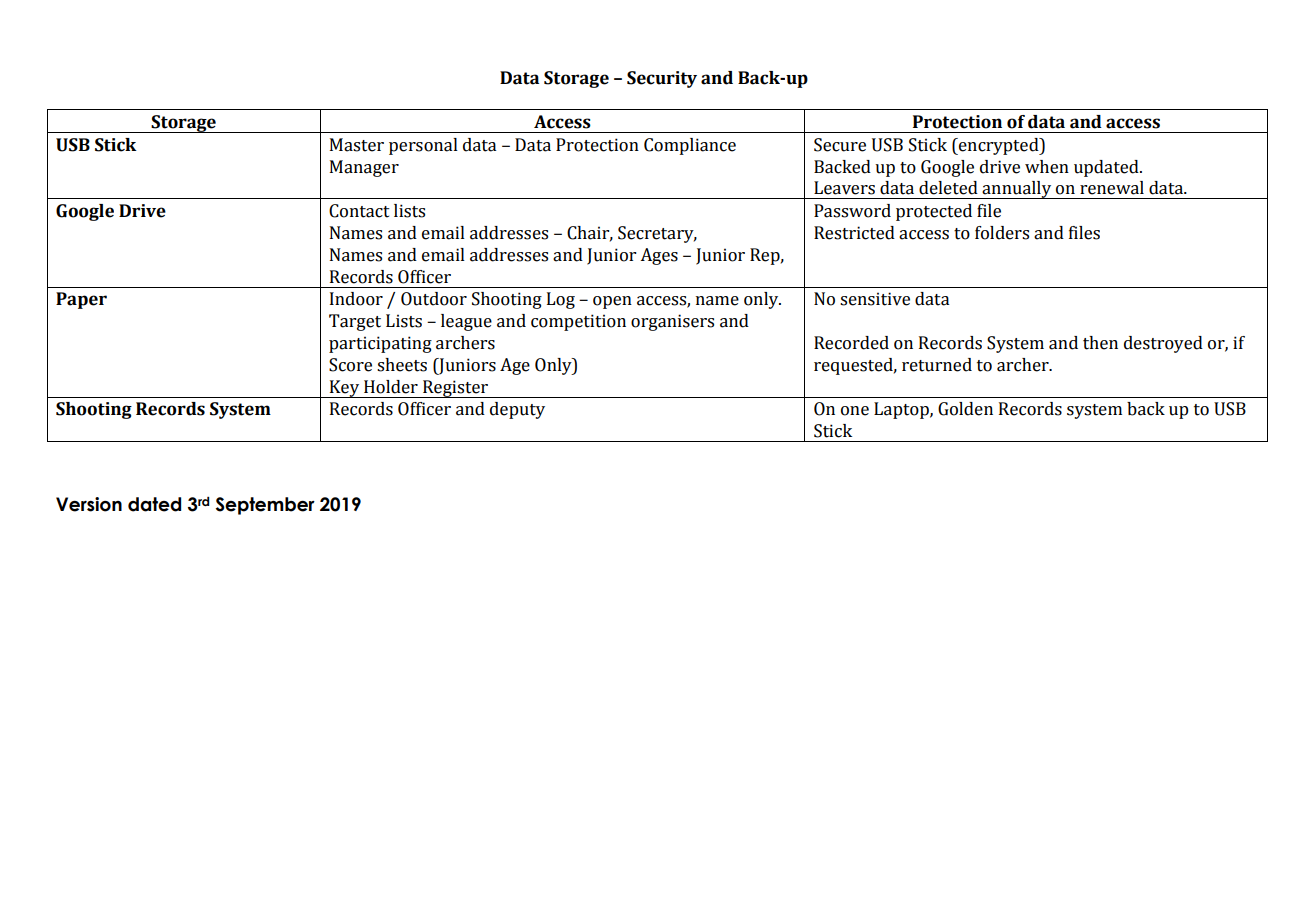 The height and width of the screenshot is (924, 1308). I want to click on folders, so click(1002, 233).
